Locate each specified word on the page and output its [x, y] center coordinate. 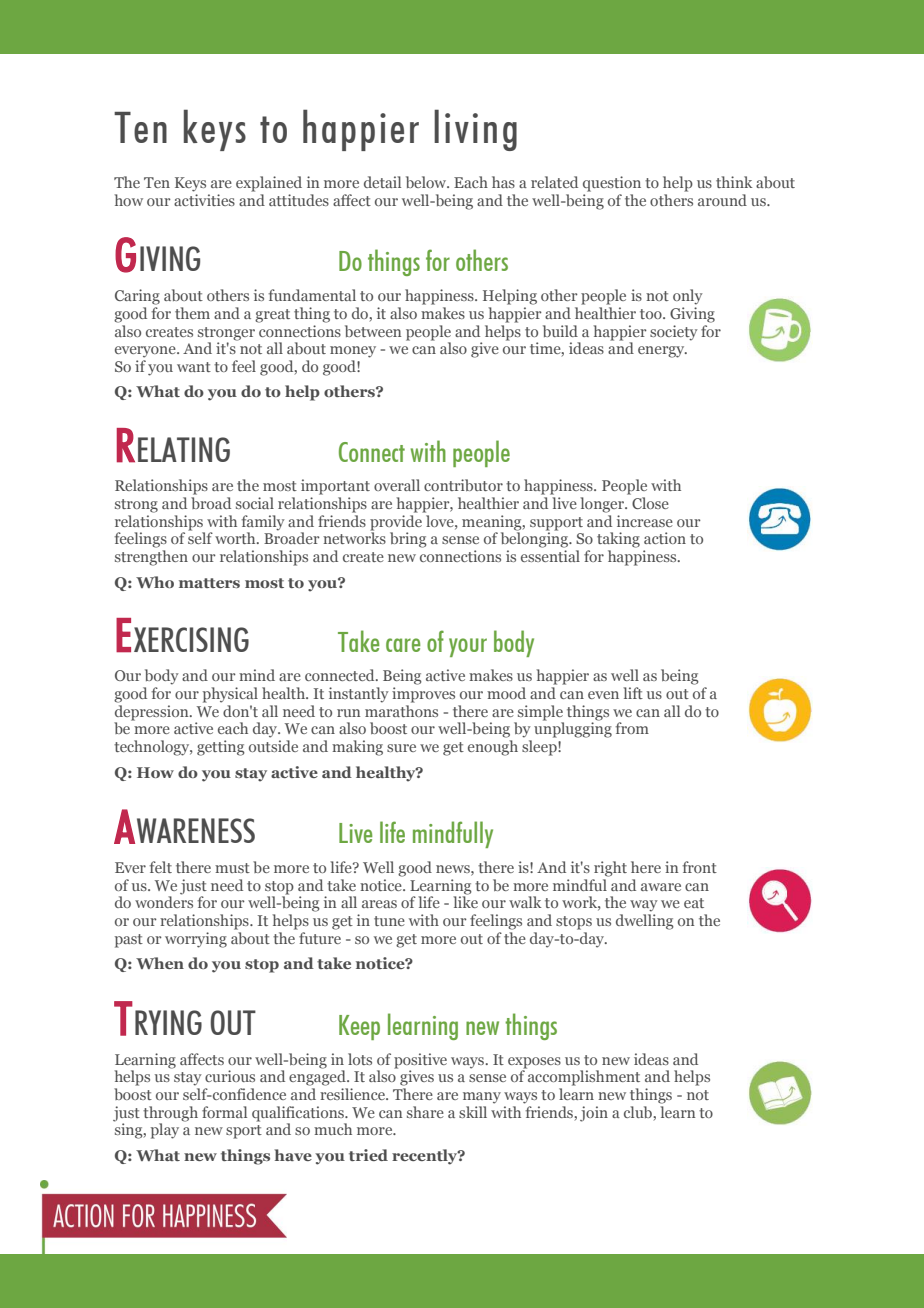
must [232, 868]
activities [204, 200]
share [425, 1112]
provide [396, 524]
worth [236, 538]
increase [645, 521]
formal [224, 1112]
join [594, 1114]
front [699, 867]
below [427, 182]
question [612, 184]
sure [401, 748]
